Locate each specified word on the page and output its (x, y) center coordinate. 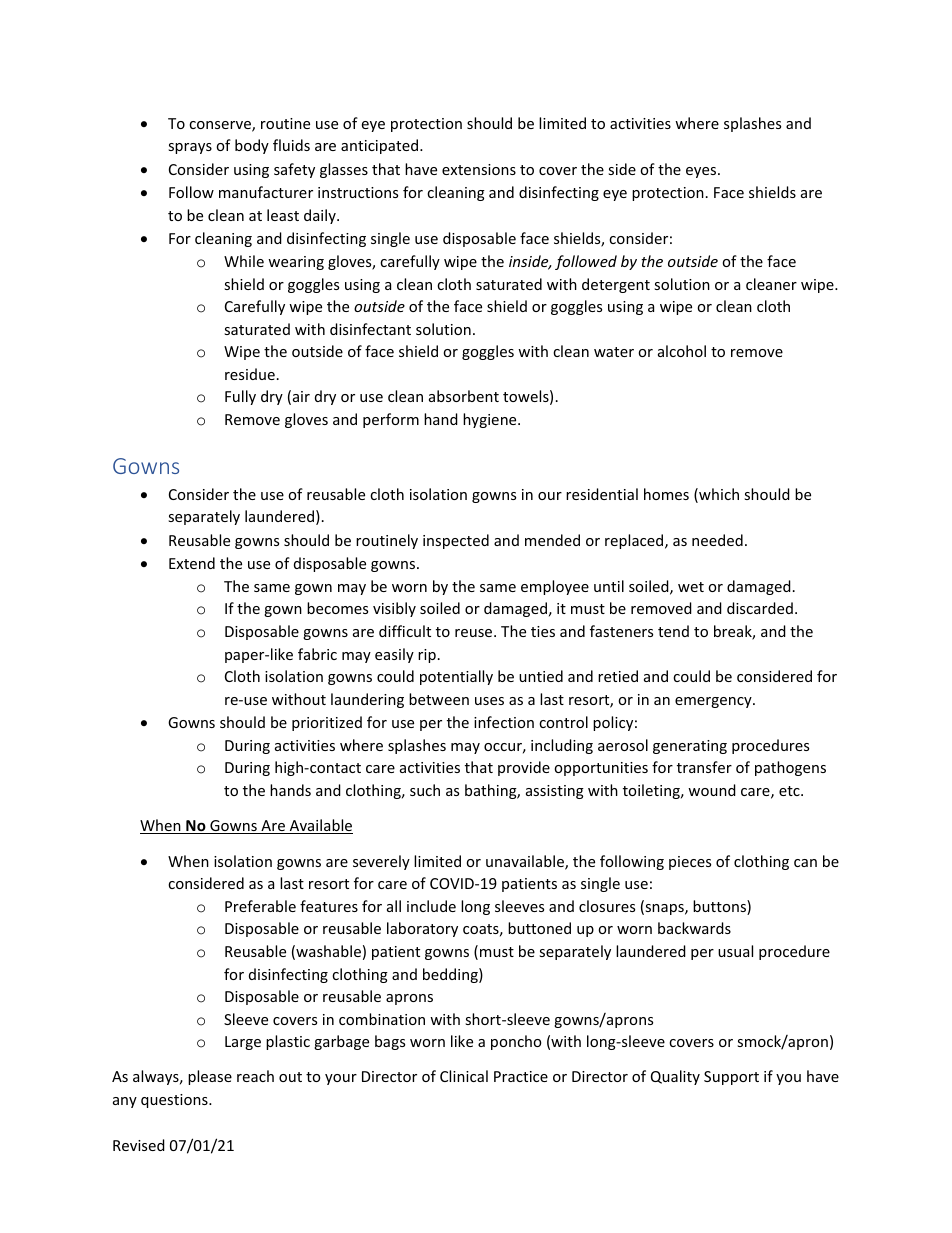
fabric (317, 654)
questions (175, 1101)
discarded (760, 608)
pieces (690, 863)
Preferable (260, 906)
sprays (190, 148)
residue (250, 374)
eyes (702, 172)
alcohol (682, 351)
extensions (479, 169)
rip (427, 656)
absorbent (464, 396)
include (431, 906)
